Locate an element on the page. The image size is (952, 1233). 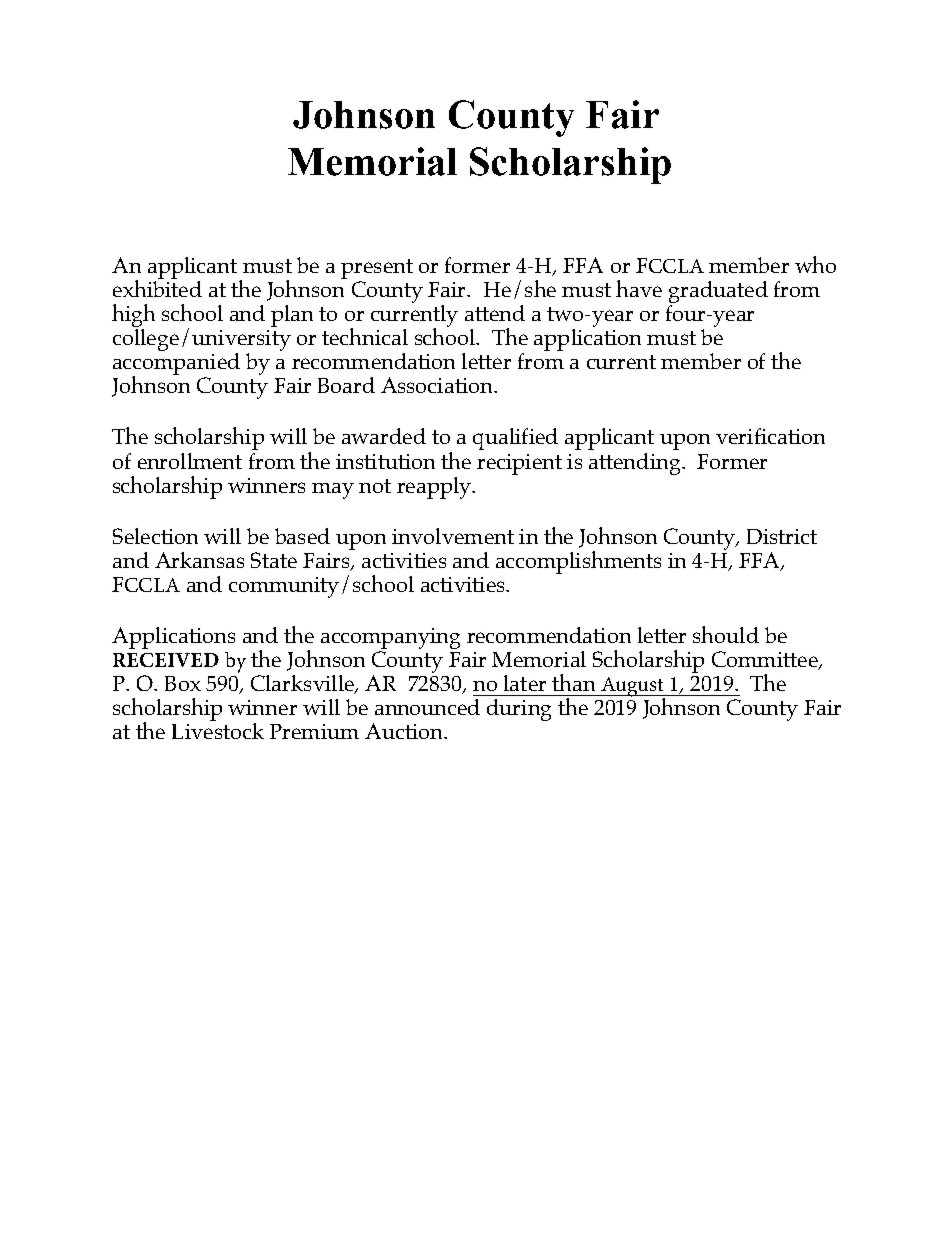
enrollment is located at coordinates (190, 461).
